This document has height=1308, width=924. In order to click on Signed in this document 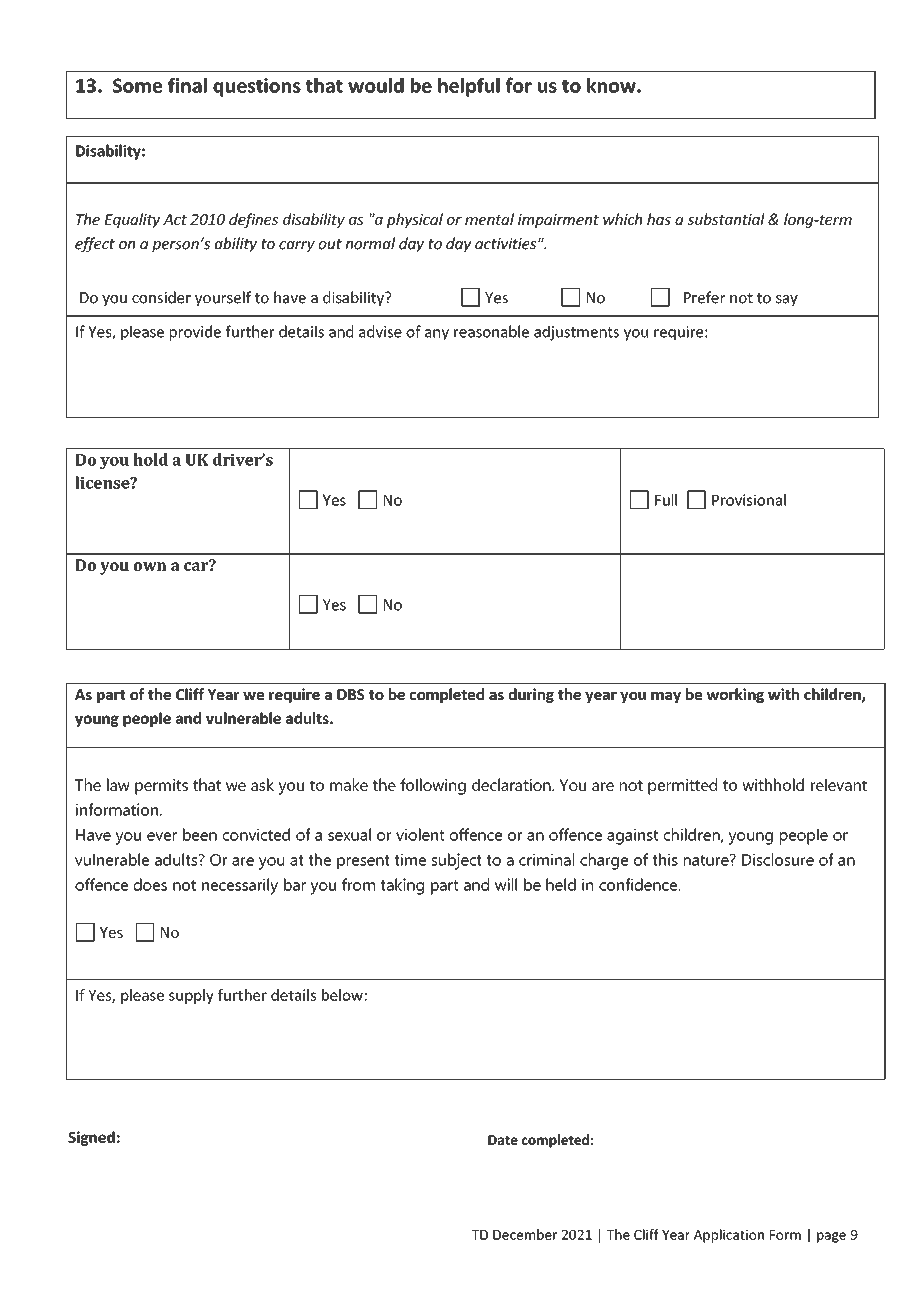, I will do `click(91, 1138)`.
